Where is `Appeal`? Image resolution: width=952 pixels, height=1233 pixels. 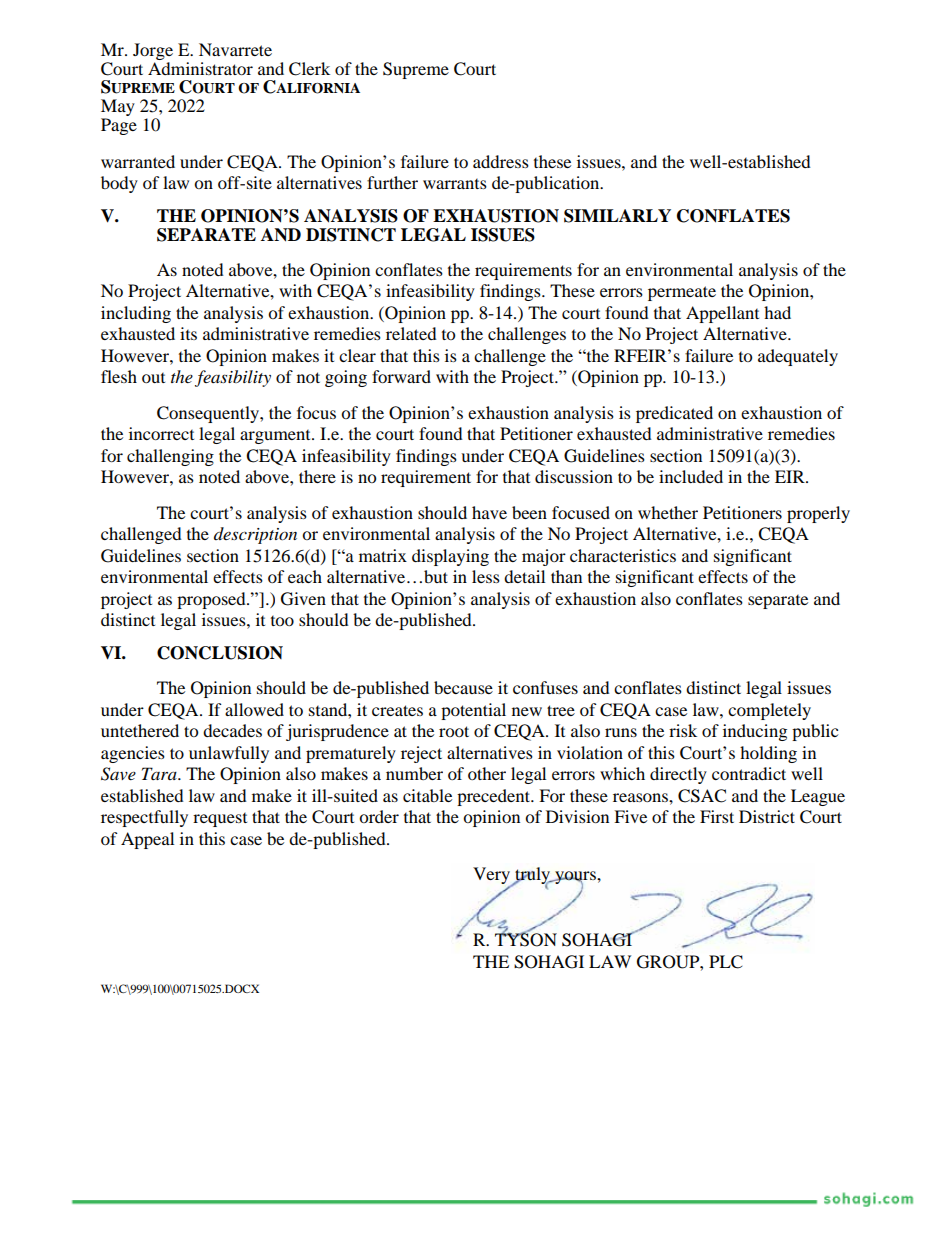
Appeal is located at coordinates (147, 840).
